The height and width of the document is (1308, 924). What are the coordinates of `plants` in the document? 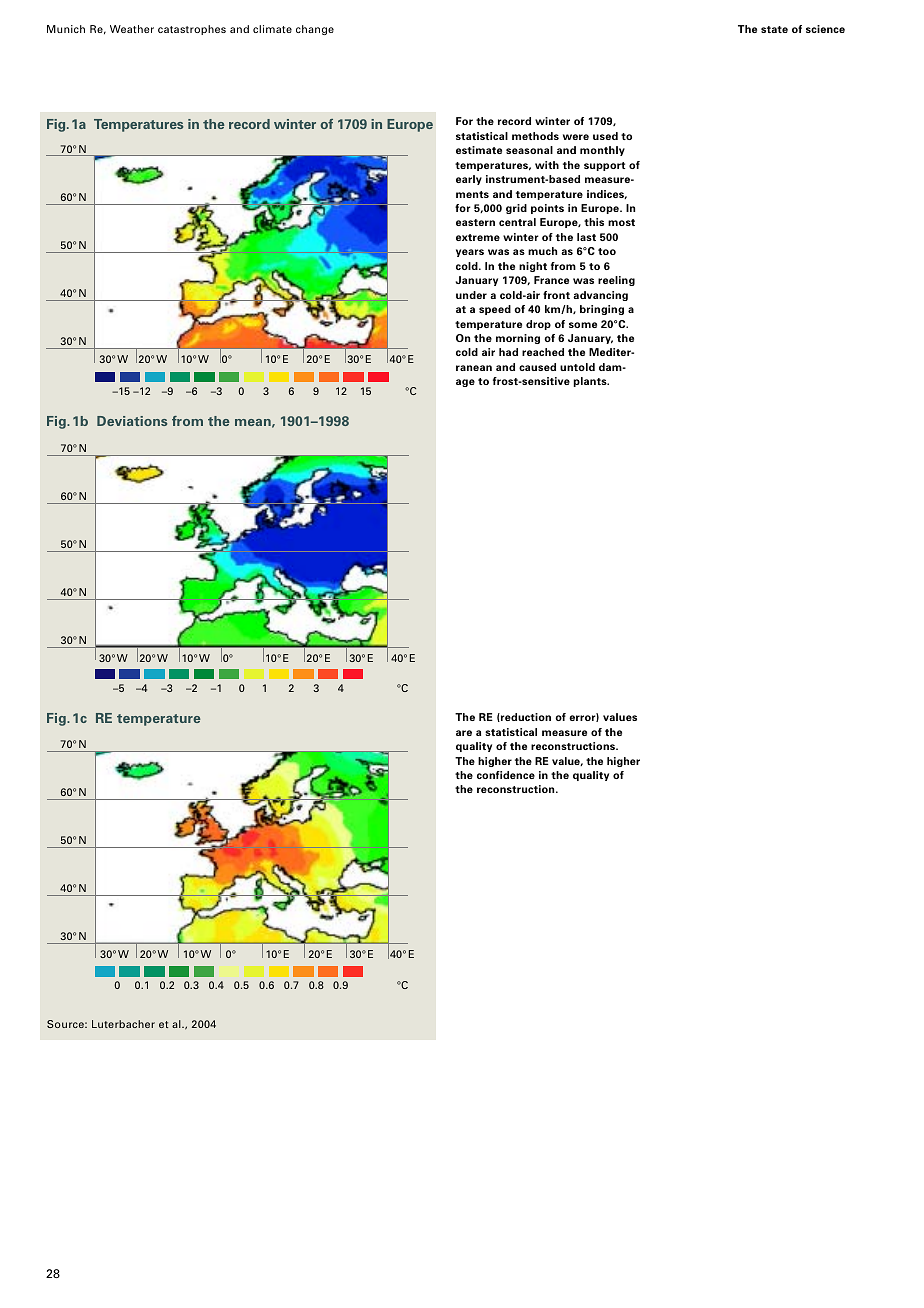 It's located at (591, 382).
